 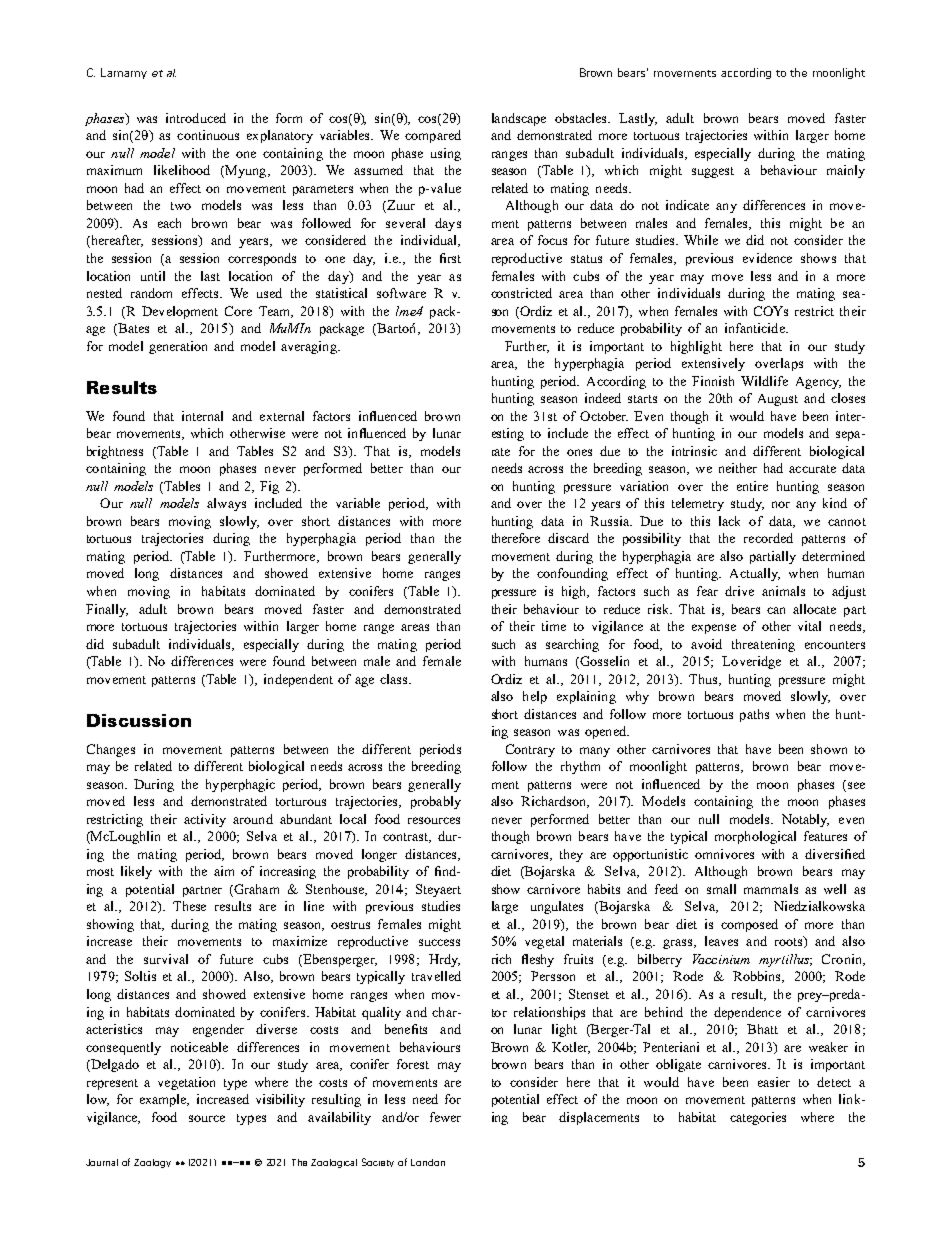 What do you see at coordinates (713, 172) in the image?
I see `suggest` at bounding box center [713, 172].
